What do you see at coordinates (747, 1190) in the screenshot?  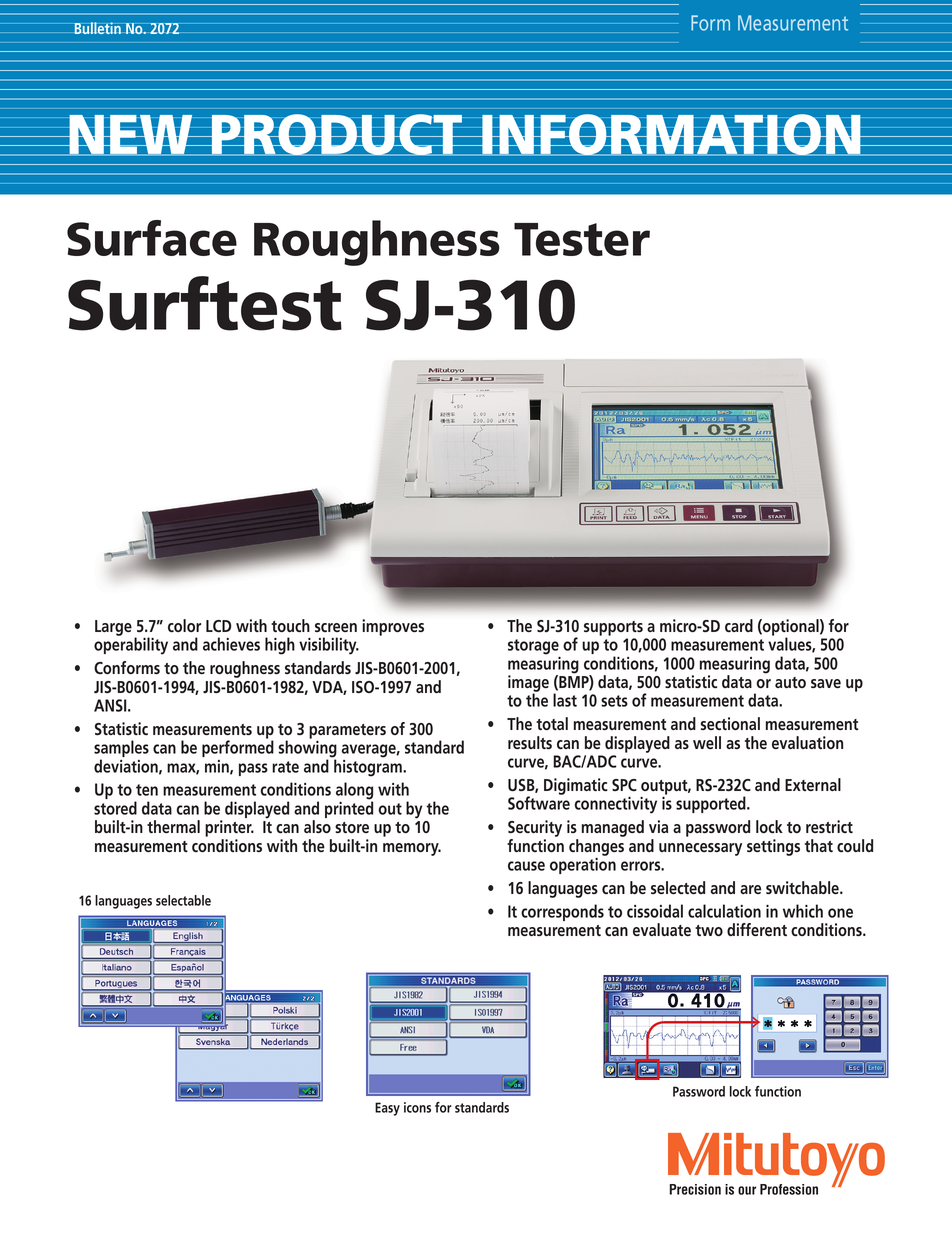 I see `our` at bounding box center [747, 1190].
